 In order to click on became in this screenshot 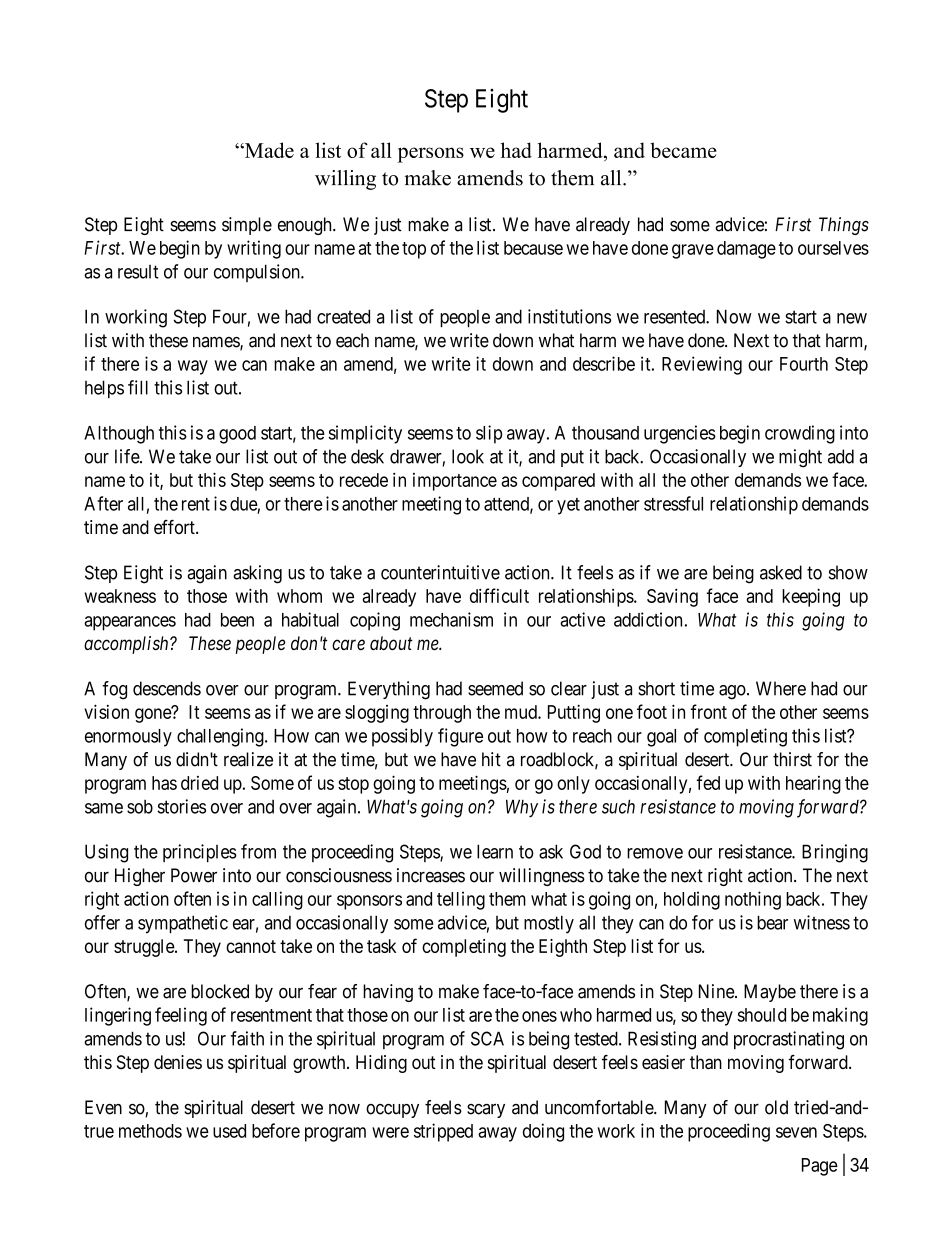, I will do `click(683, 150)`.
